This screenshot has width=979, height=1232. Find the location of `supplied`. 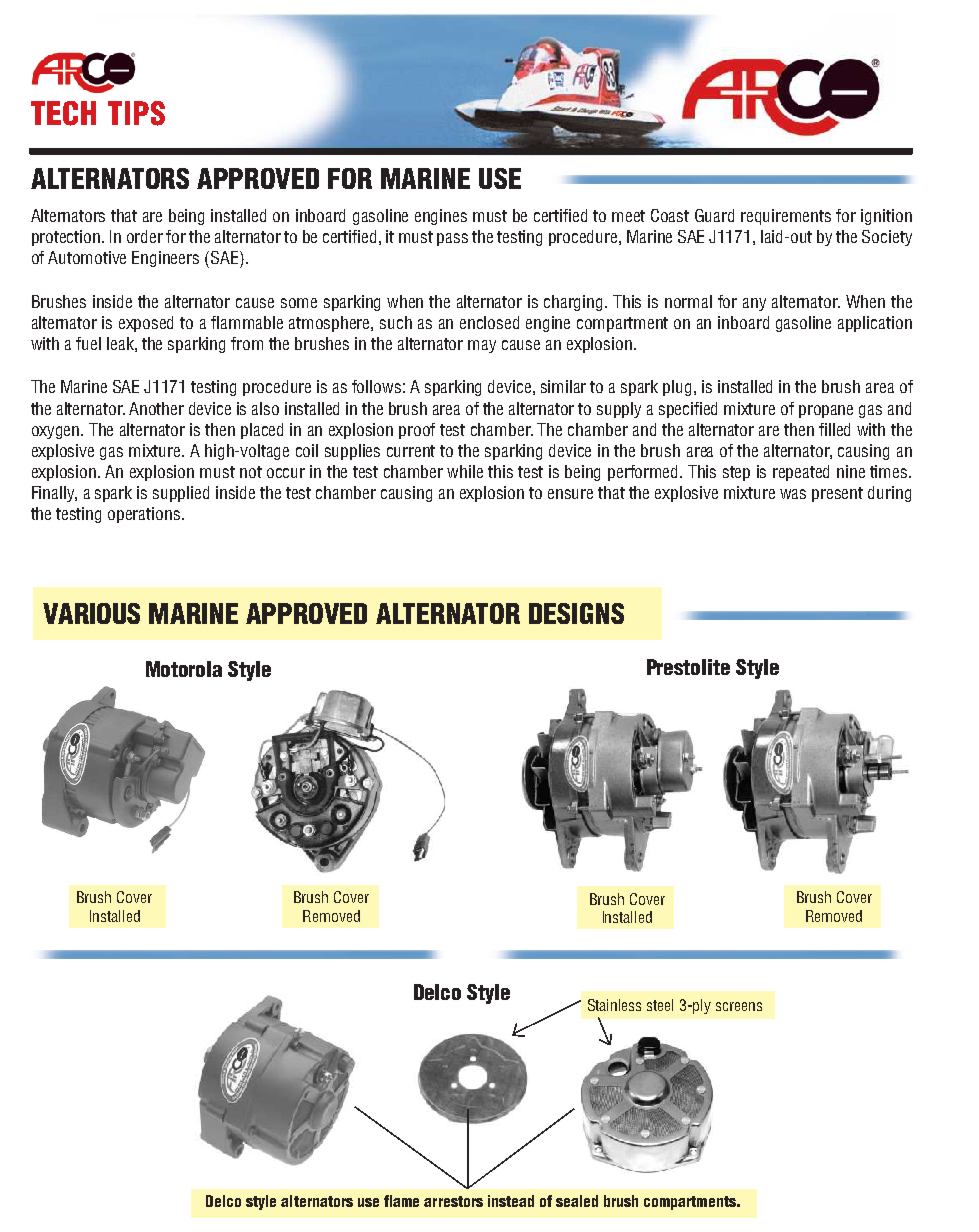

supplied is located at coordinates (181, 494).
